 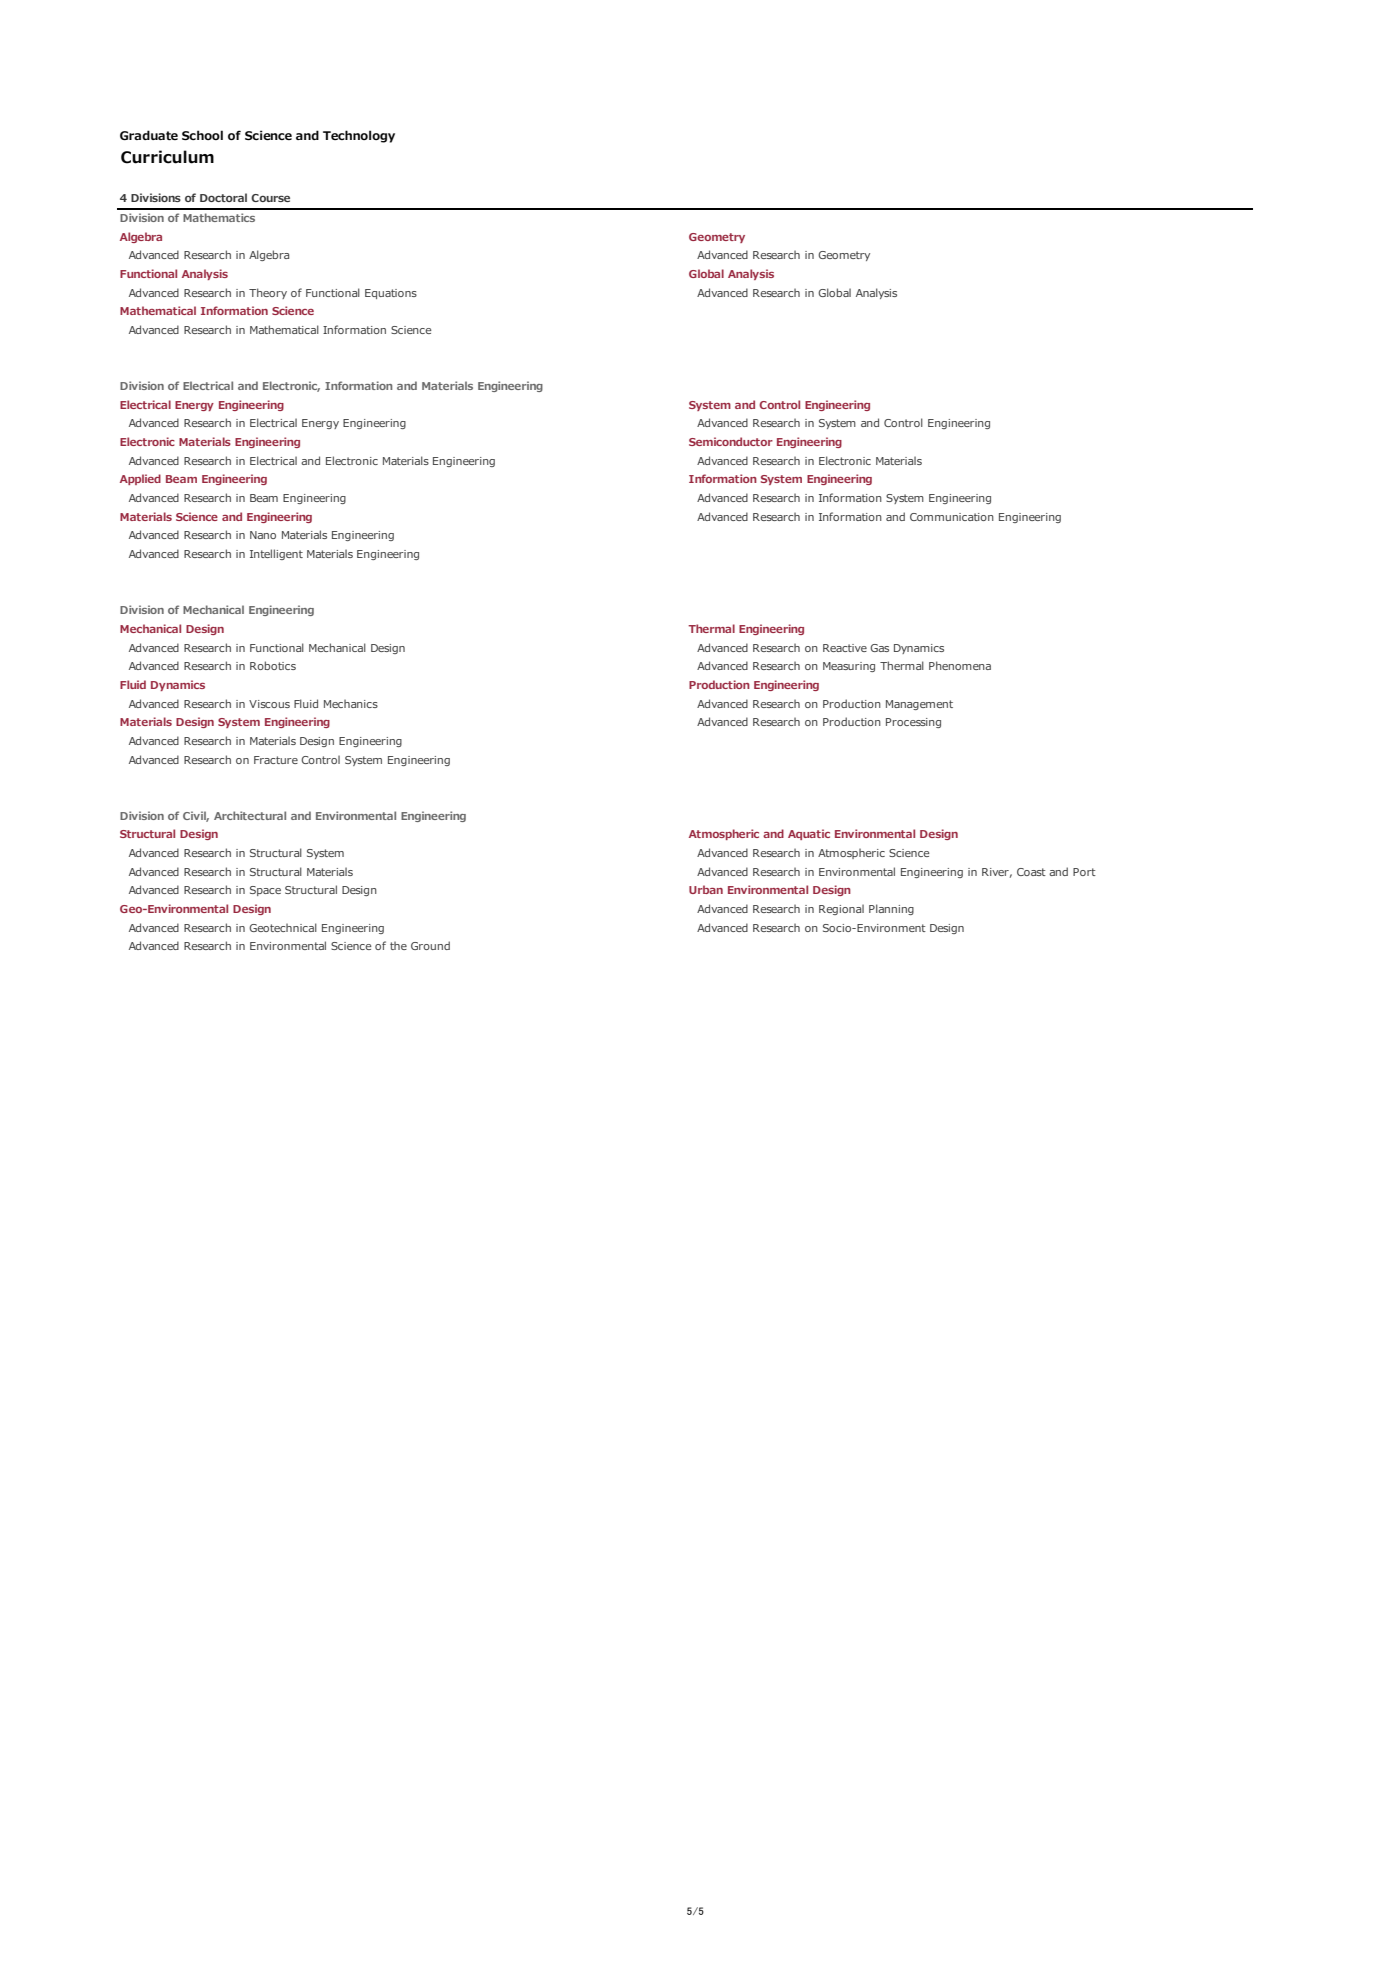 I want to click on Geotechnical, so click(x=283, y=927).
